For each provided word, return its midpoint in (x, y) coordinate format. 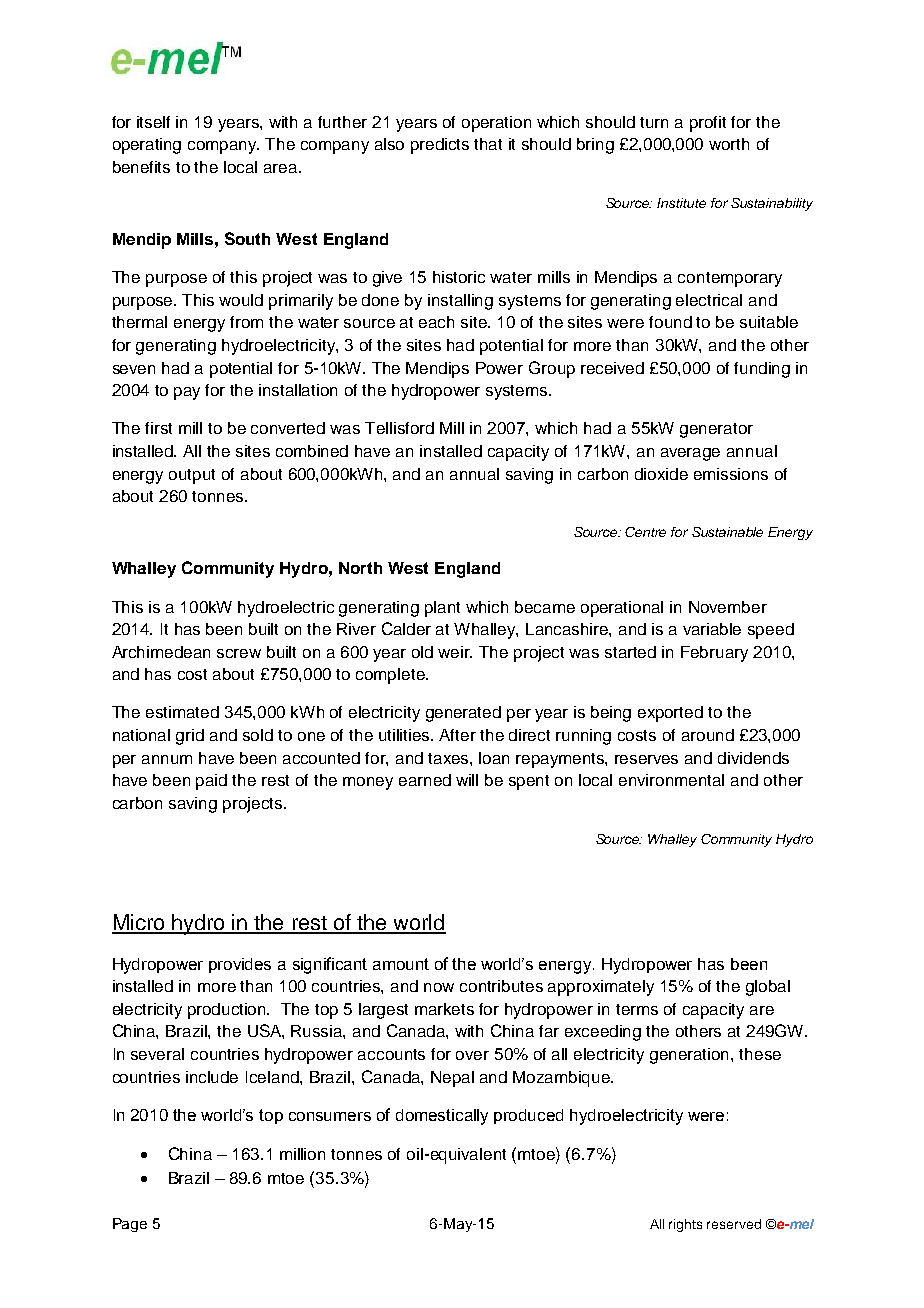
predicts (440, 146)
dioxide (661, 474)
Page (130, 1225)
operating (147, 146)
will (467, 780)
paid (211, 782)
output (192, 476)
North (360, 568)
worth (729, 144)
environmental (671, 780)
